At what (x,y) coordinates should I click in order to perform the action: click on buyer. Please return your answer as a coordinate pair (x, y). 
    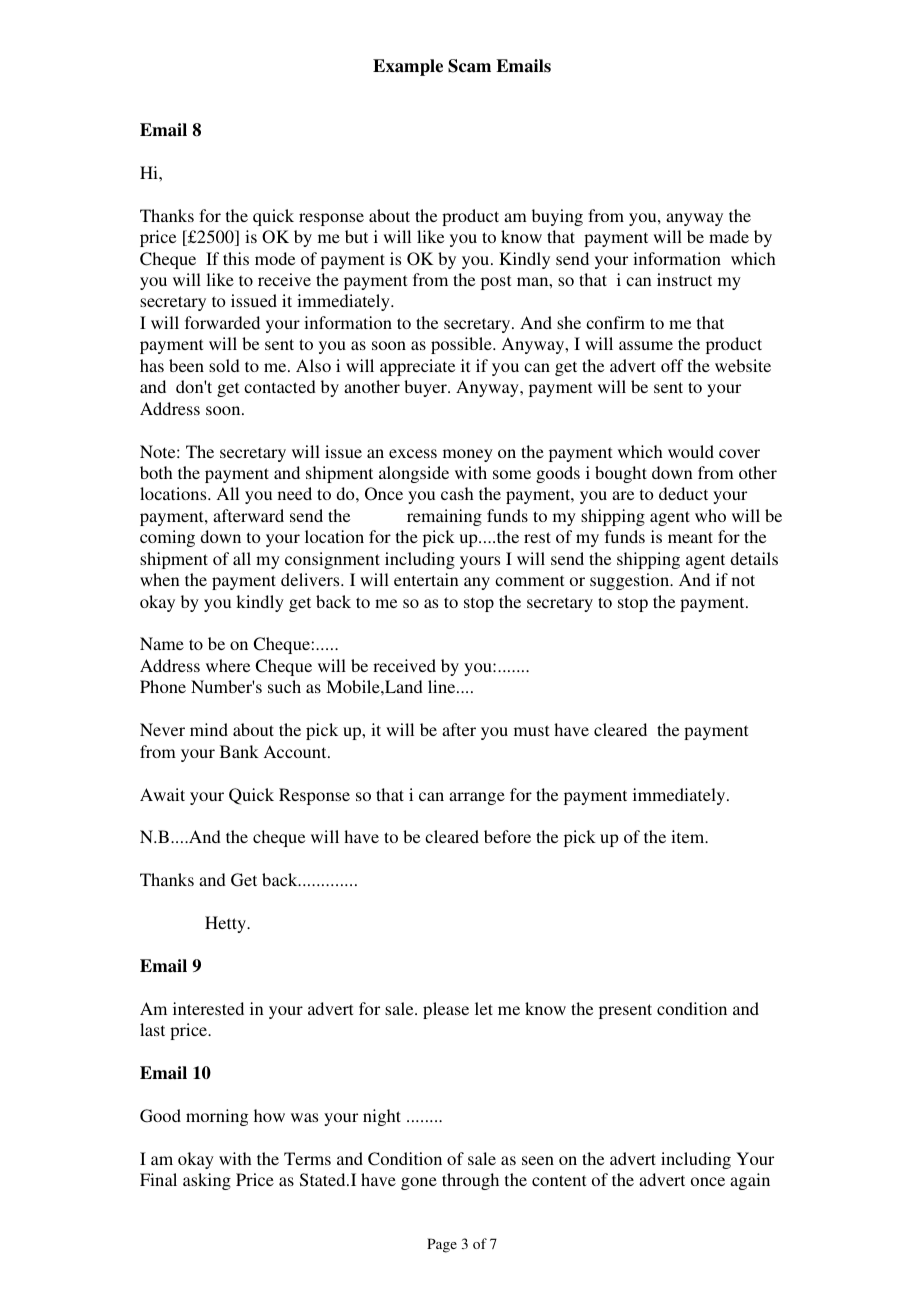
    Looking at the image, I should click on (426, 388).
